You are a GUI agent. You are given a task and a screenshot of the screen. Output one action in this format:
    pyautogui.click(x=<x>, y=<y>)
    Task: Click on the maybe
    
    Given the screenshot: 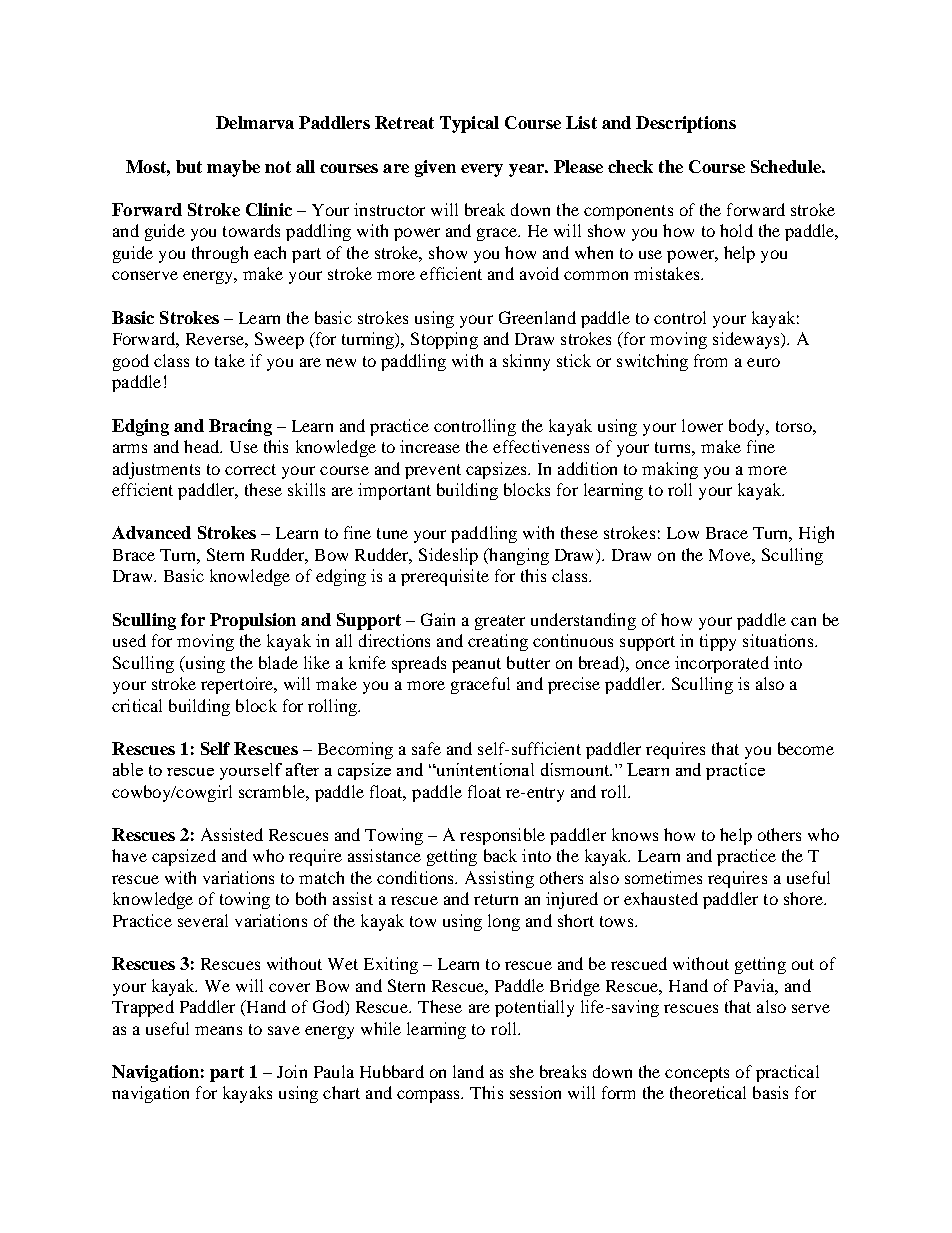 What is the action you would take?
    pyautogui.click(x=233, y=168)
